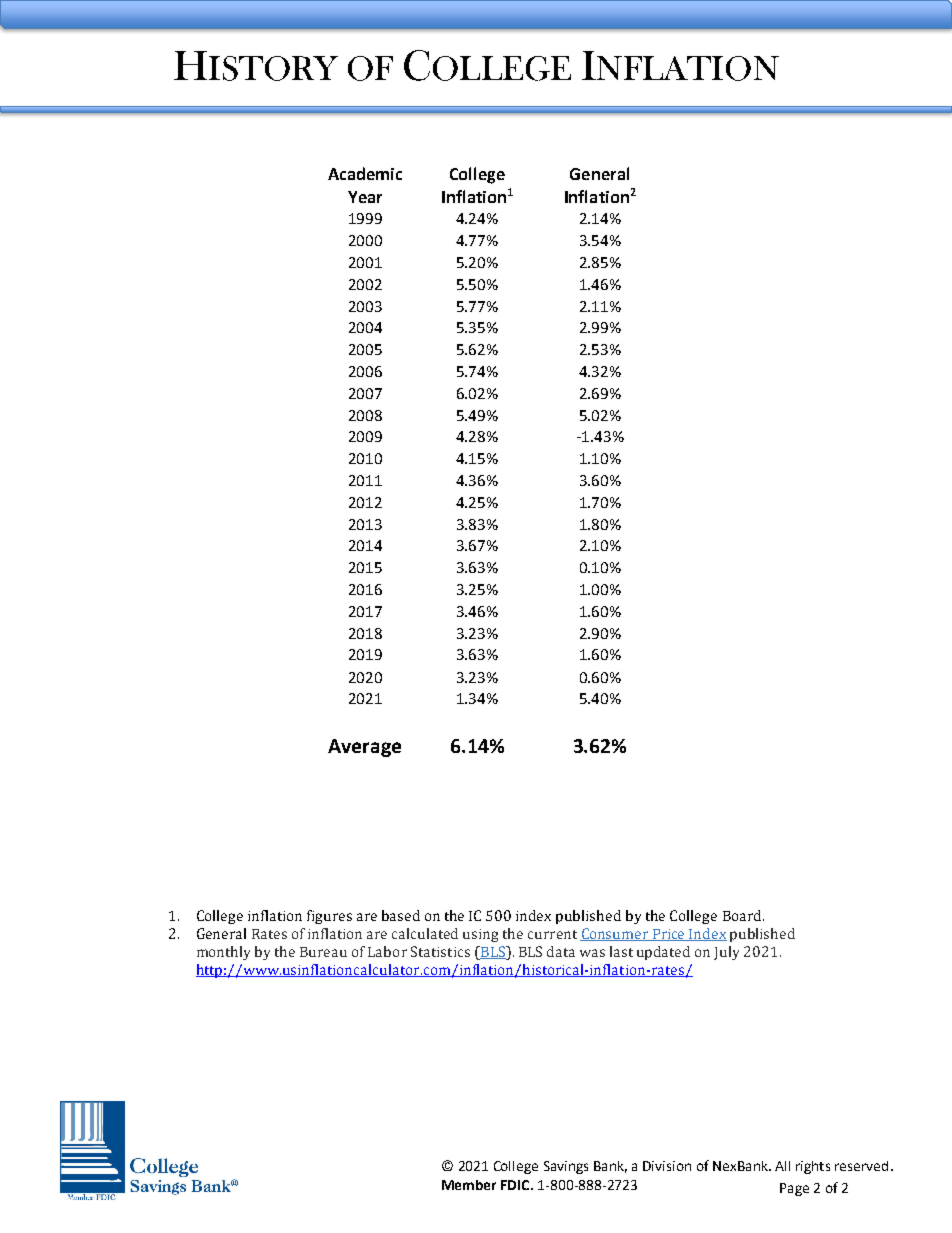  I want to click on Member, so click(469, 1185).
